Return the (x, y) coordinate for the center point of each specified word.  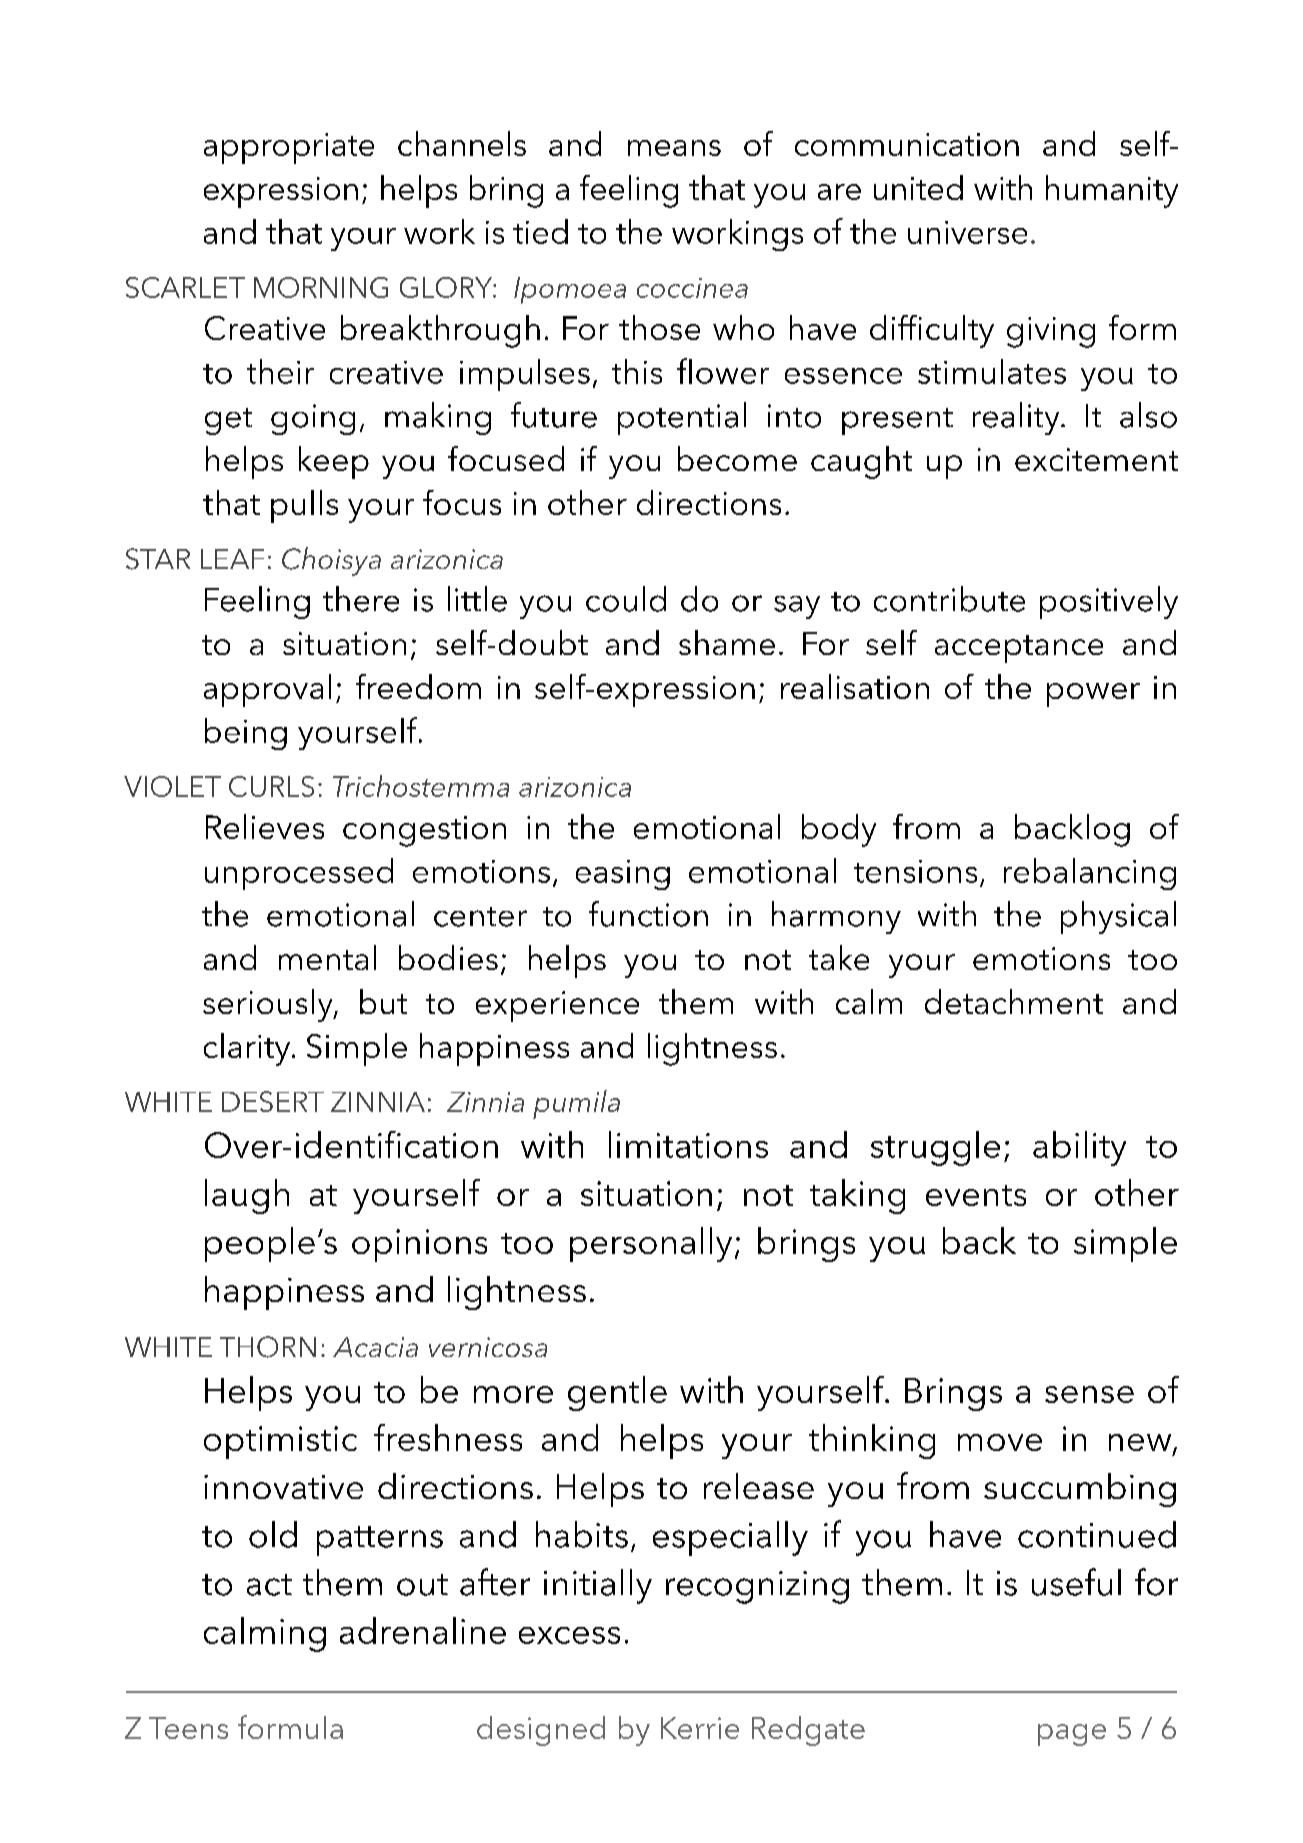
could (626, 599)
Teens (188, 1728)
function (648, 914)
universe (967, 232)
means (674, 148)
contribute (949, 599)
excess (569, 1635)
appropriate (289, 148)
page (1072, 1735)
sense (1089, 1394)
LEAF (232, 559)
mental (327, 957)
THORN (268, 1347)
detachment (1014, 1001)
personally (651, 1244)
